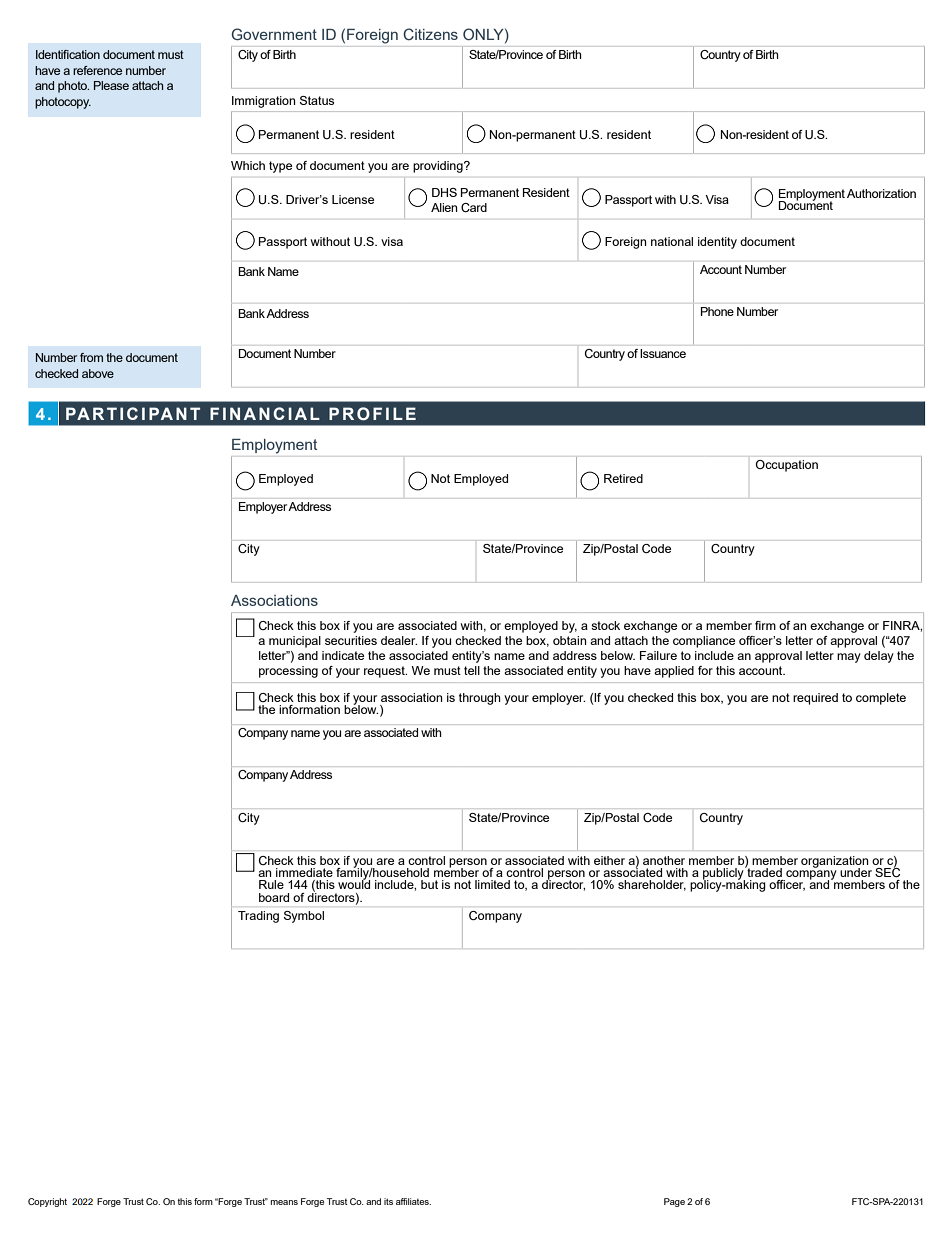 The width and height of the screenshot is (952, 1233). Describe the element at coordinates (717, 311) in the screenshot. I see `Phone` at that location.
